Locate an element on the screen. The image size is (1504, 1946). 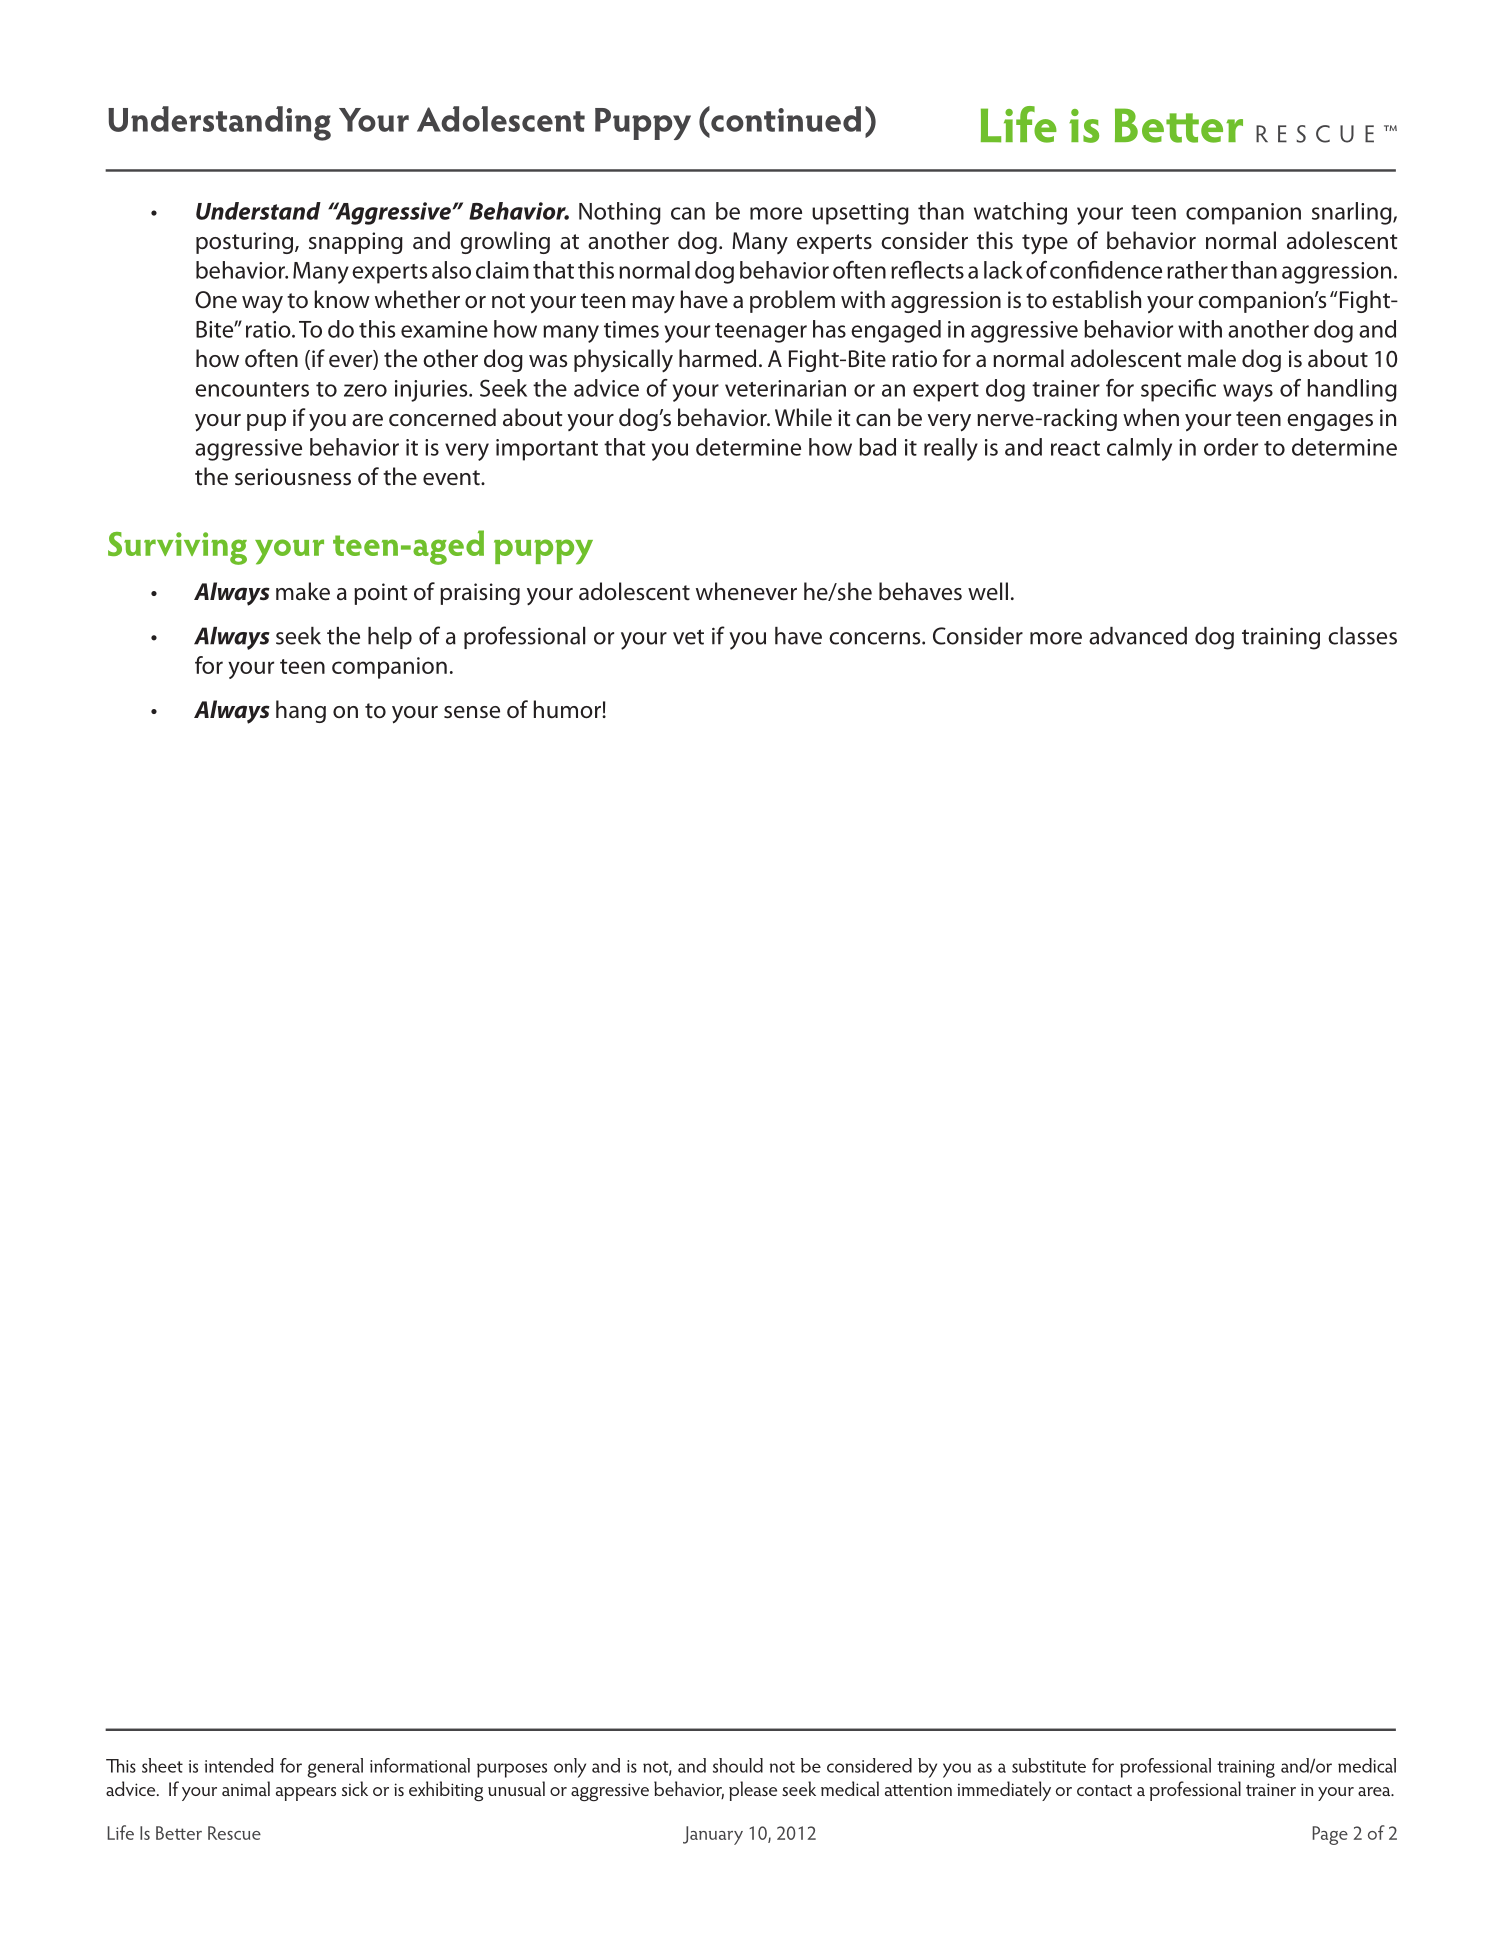
snapping is located at coordinates (356, 243).
